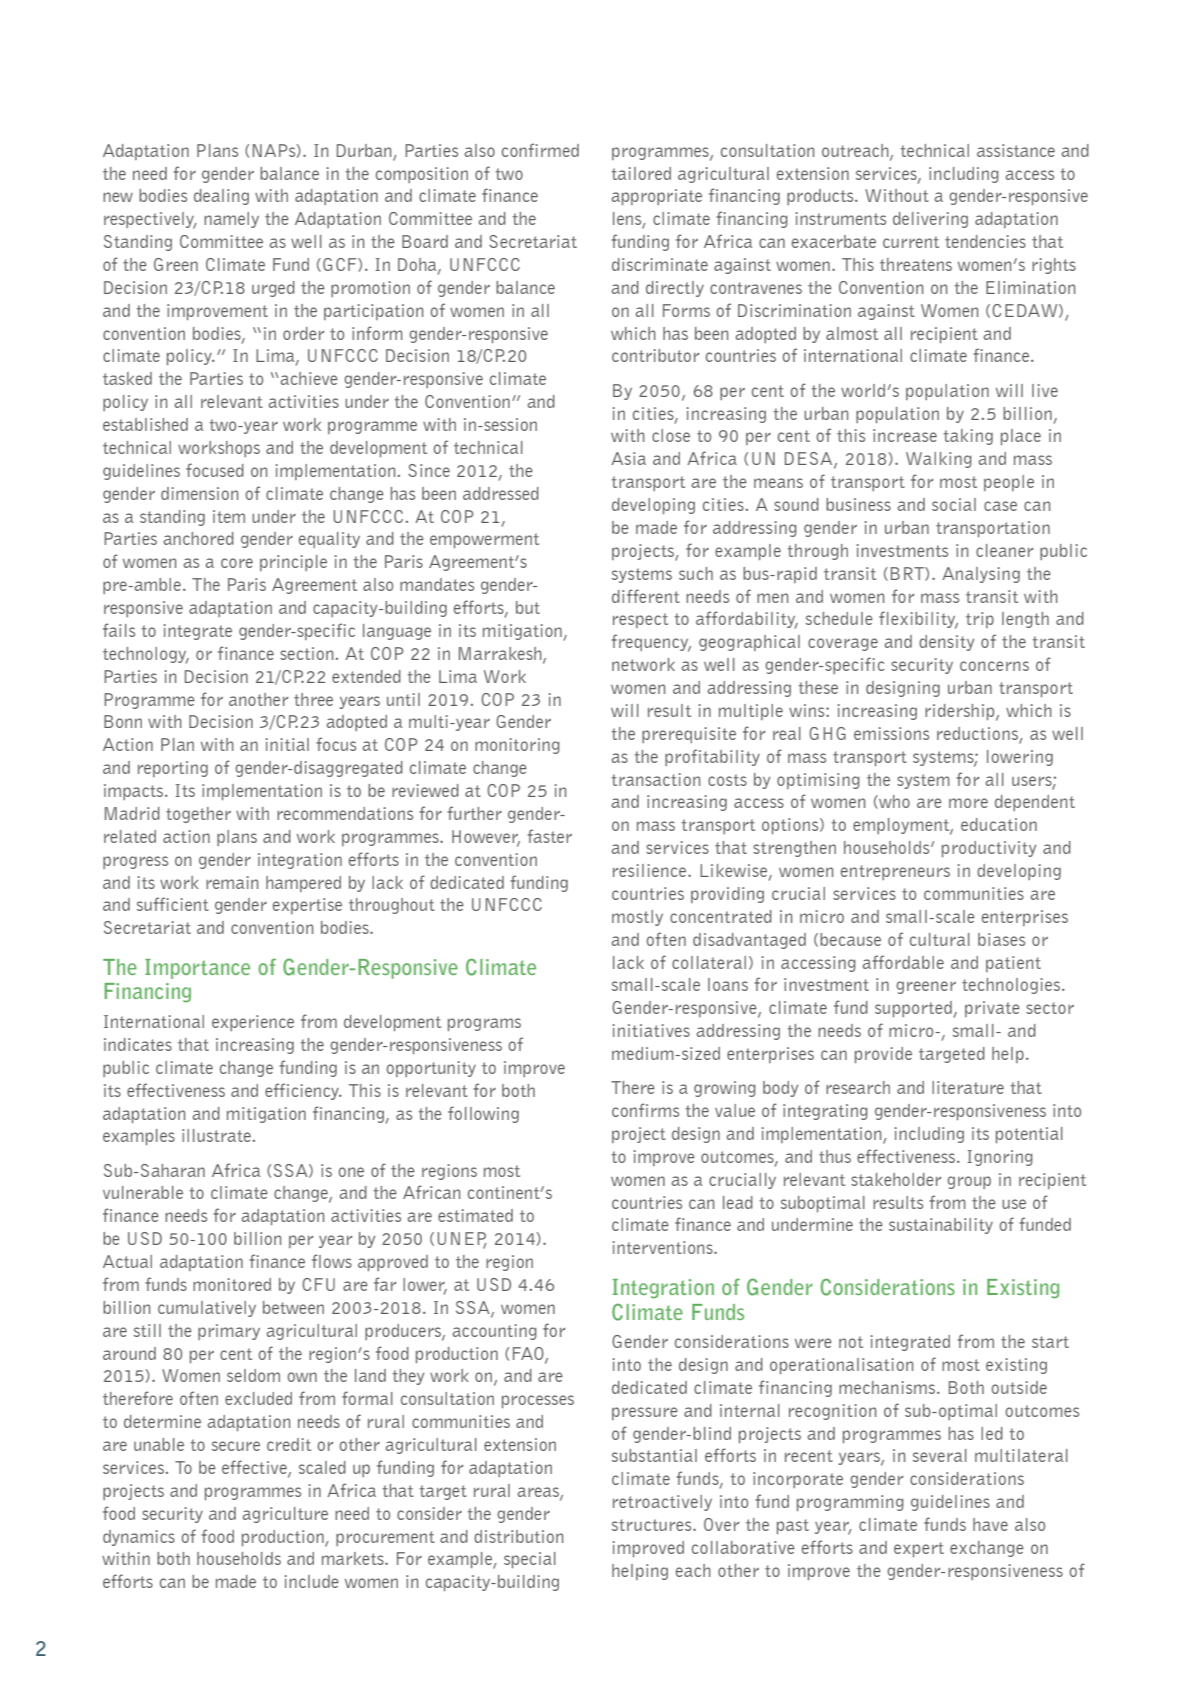 This screenshot has height=1689, width=1194. What do you see at coordinates (530, 1560) in the screenshot?
I see `special` at bounding box center [530, 1560].
